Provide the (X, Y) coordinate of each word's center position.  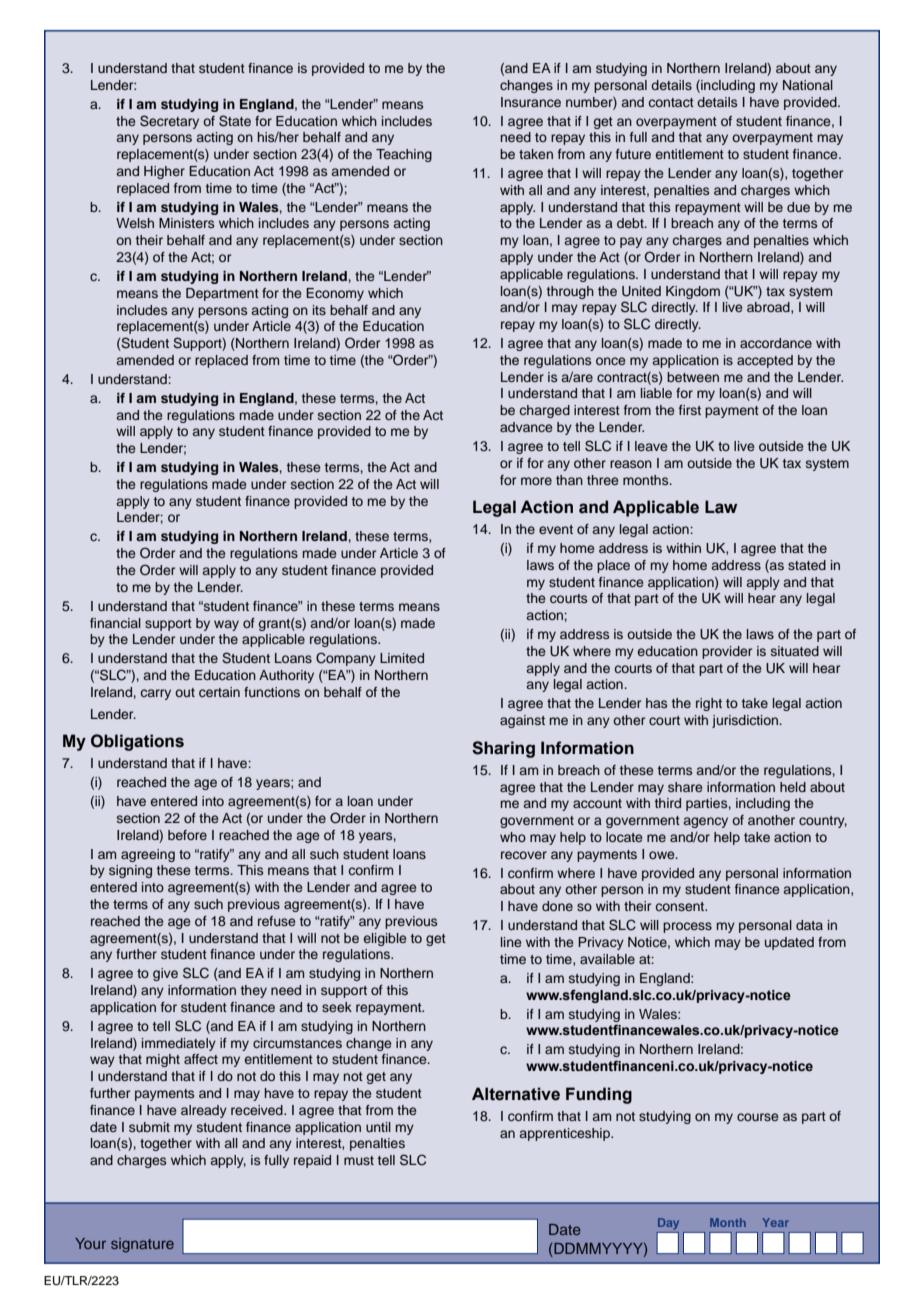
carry (156, 694)
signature (142, 1245)
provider (727, 652)
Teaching (404, 155)
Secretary (169, 122)
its (319, 310)
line (511, 942)
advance (526, 427)
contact (671, 102)
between (693, 377)
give (165, 974)
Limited (402, 658)
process (687, 927)
